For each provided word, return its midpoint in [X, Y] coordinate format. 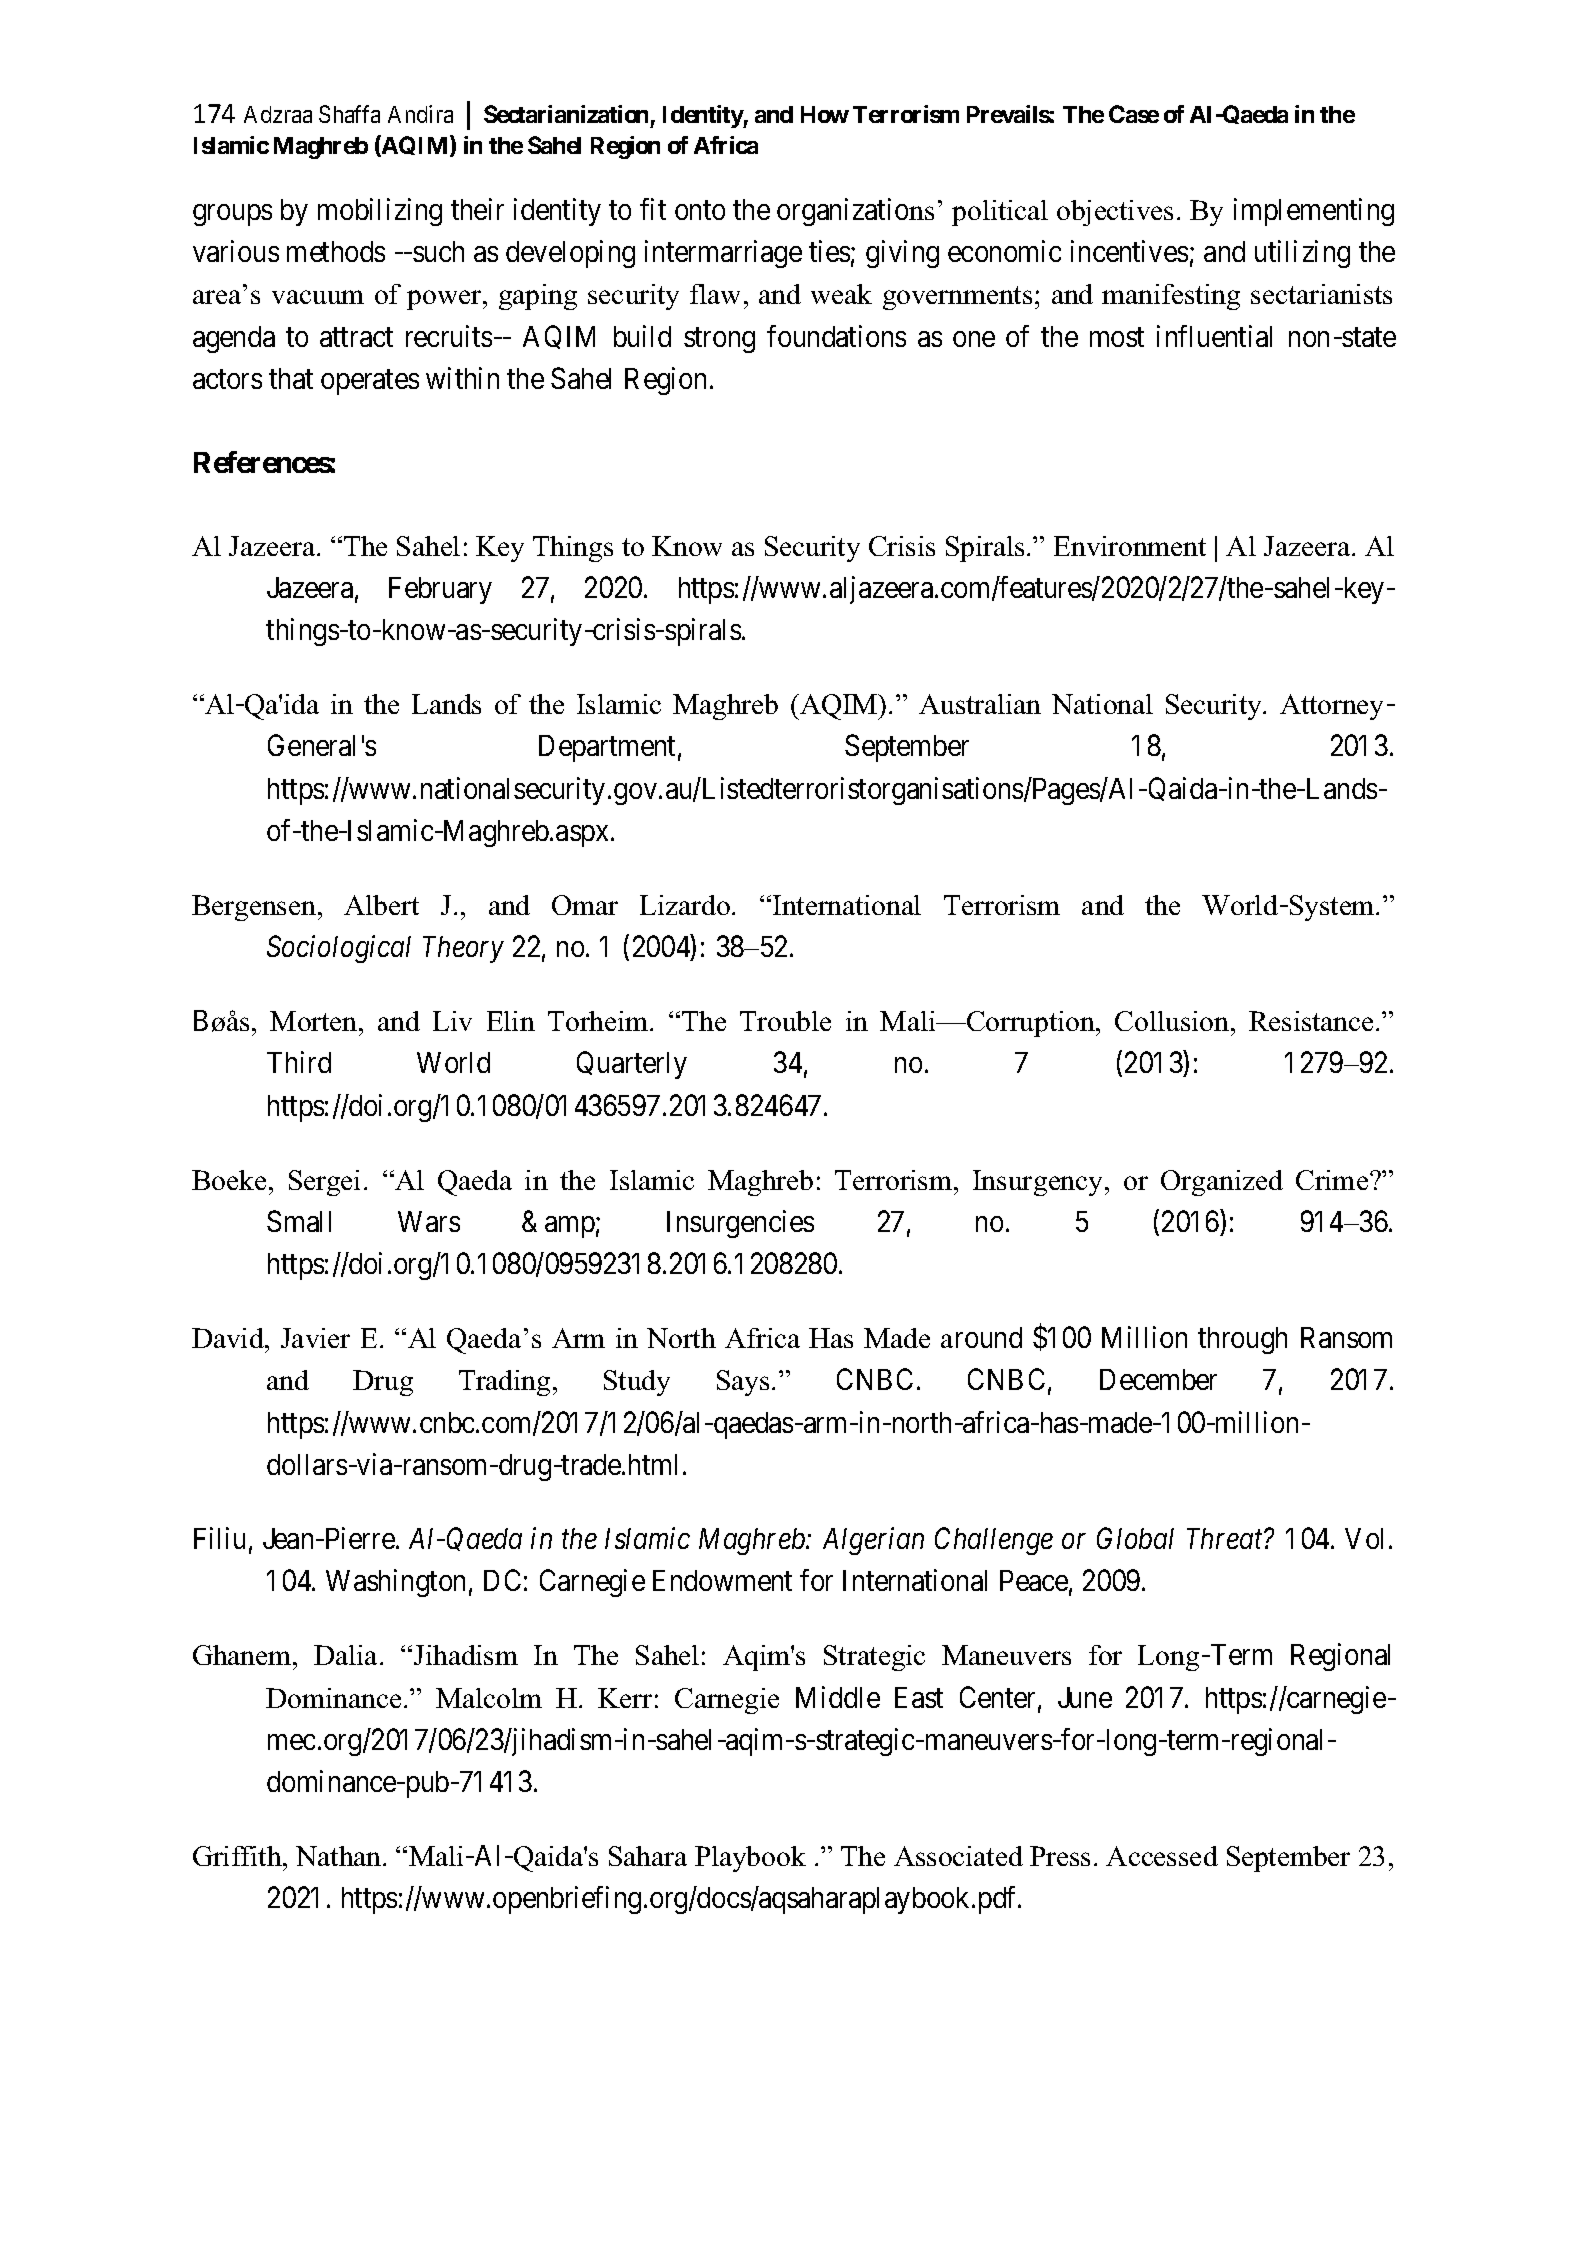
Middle [838, 1697]
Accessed [1162, 1856]
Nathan [340, 1856]
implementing [1314, 212]
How [825, 114]
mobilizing [380, 212]
